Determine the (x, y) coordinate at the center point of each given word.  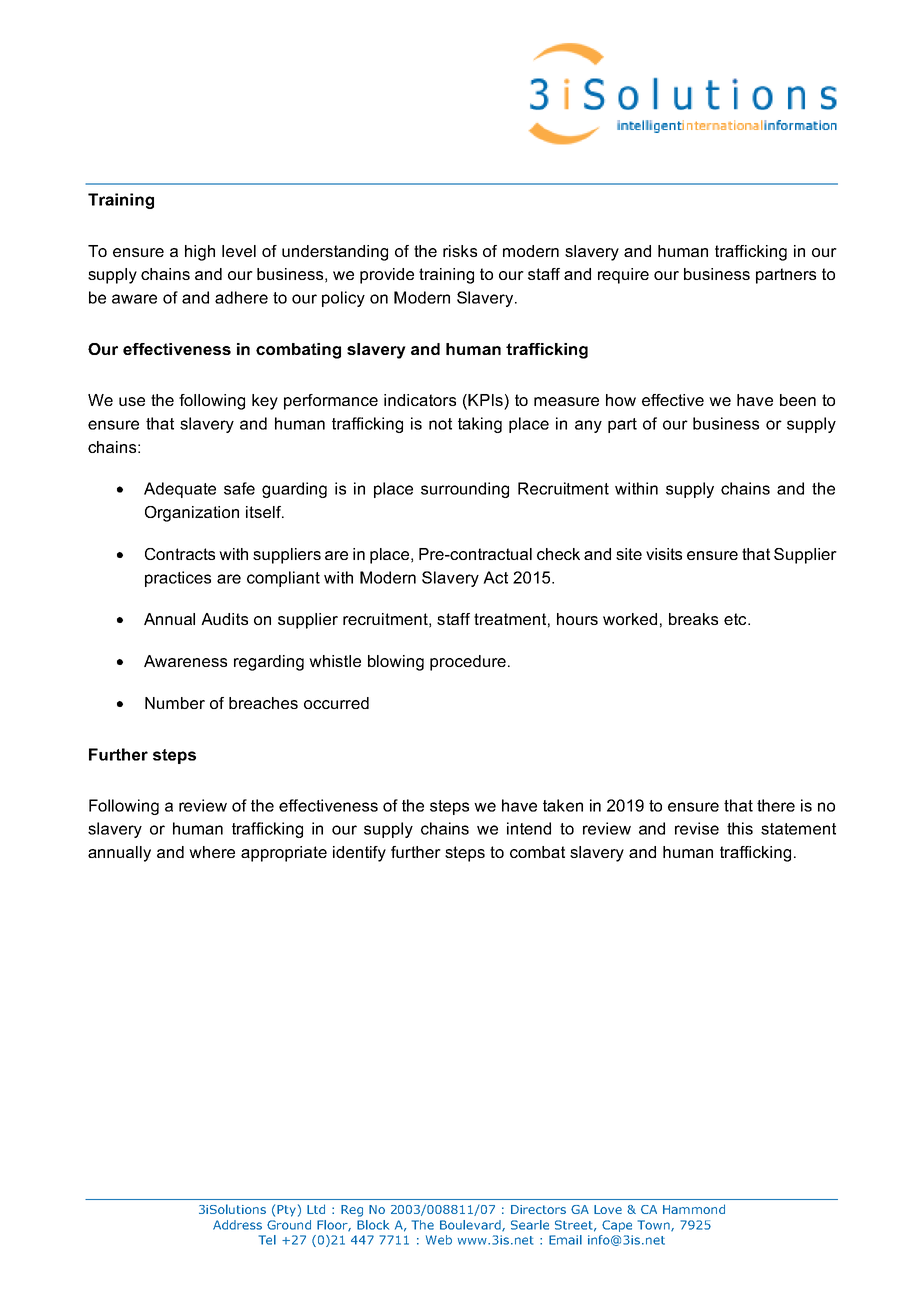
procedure (468, 663)
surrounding (465, 490)
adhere (241, 297)
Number (175, 703)
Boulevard (471, 1225)
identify (359, 854)
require (623, 276)
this (740, 828)
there (776, 805)
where (212, 852)
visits (664, 554)
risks (460, 251)
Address (237, 1225)
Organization (192, 514)
